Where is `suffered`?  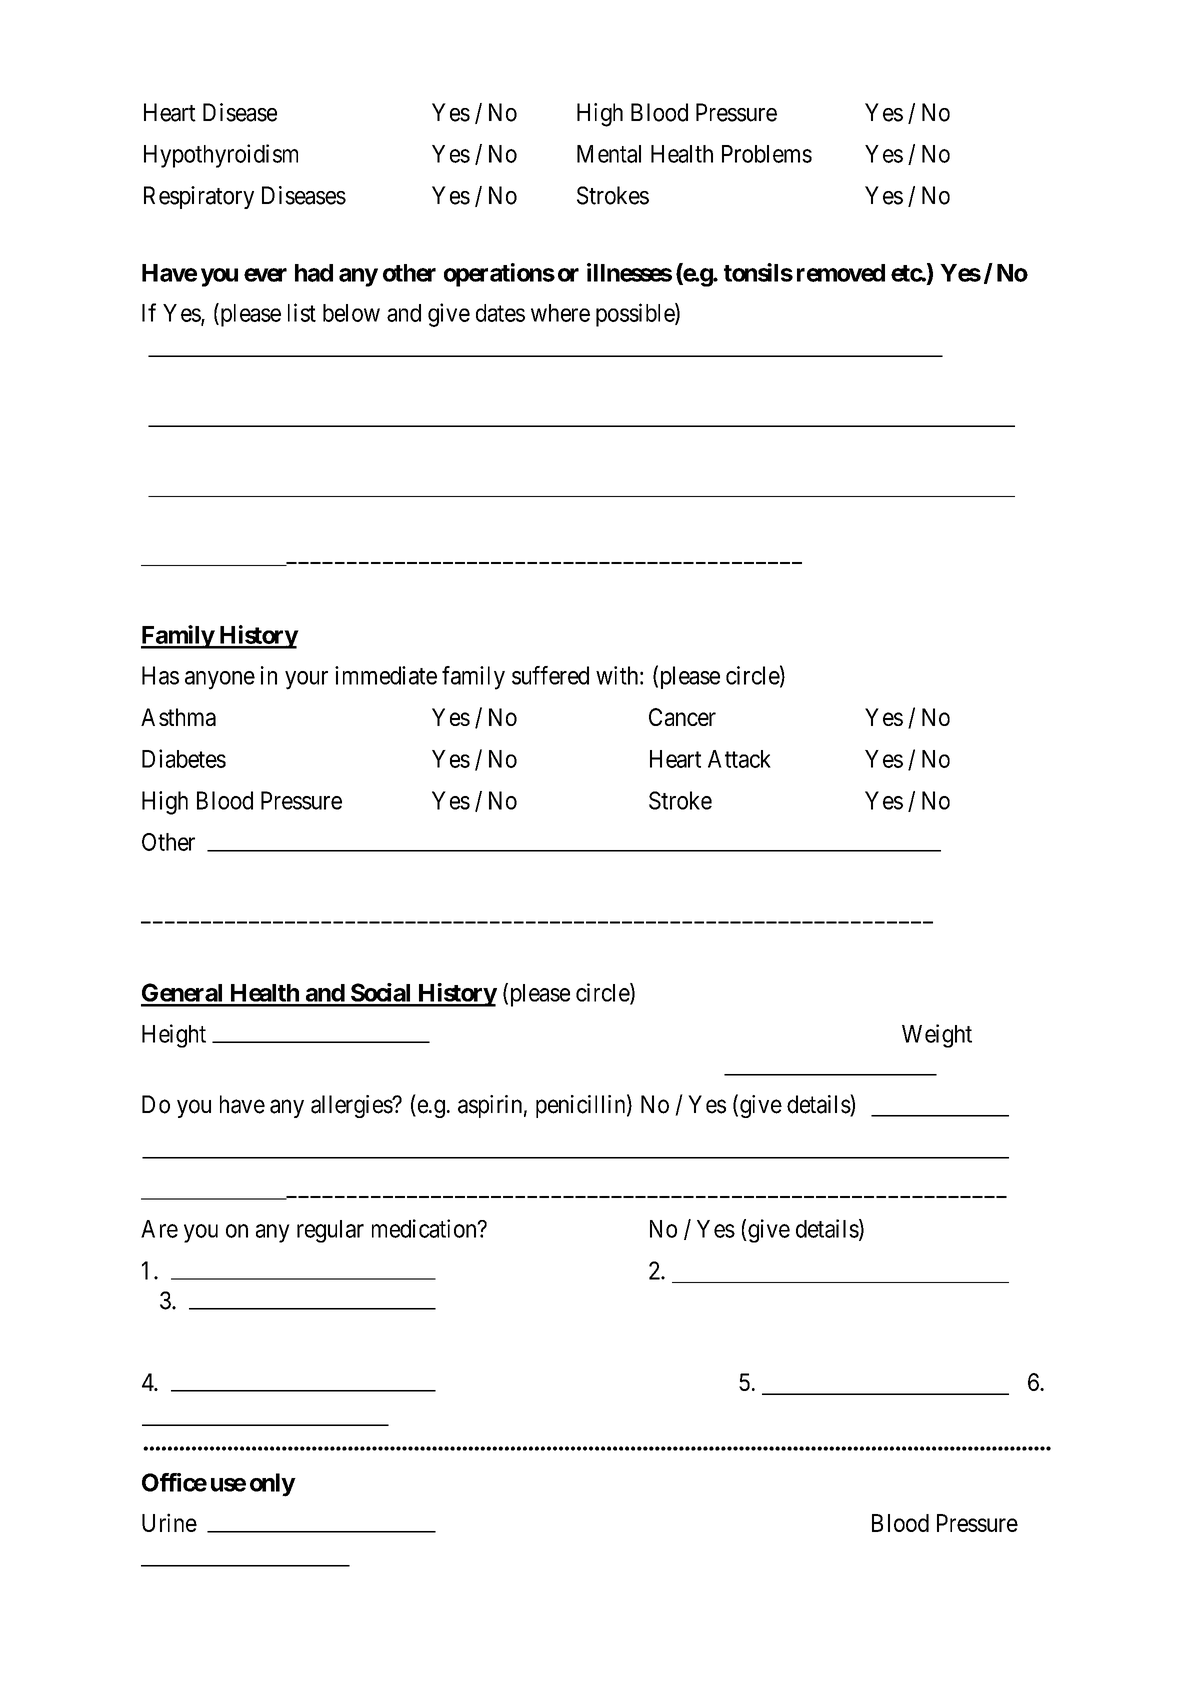 suffered is located at coordinates (550, 675).
